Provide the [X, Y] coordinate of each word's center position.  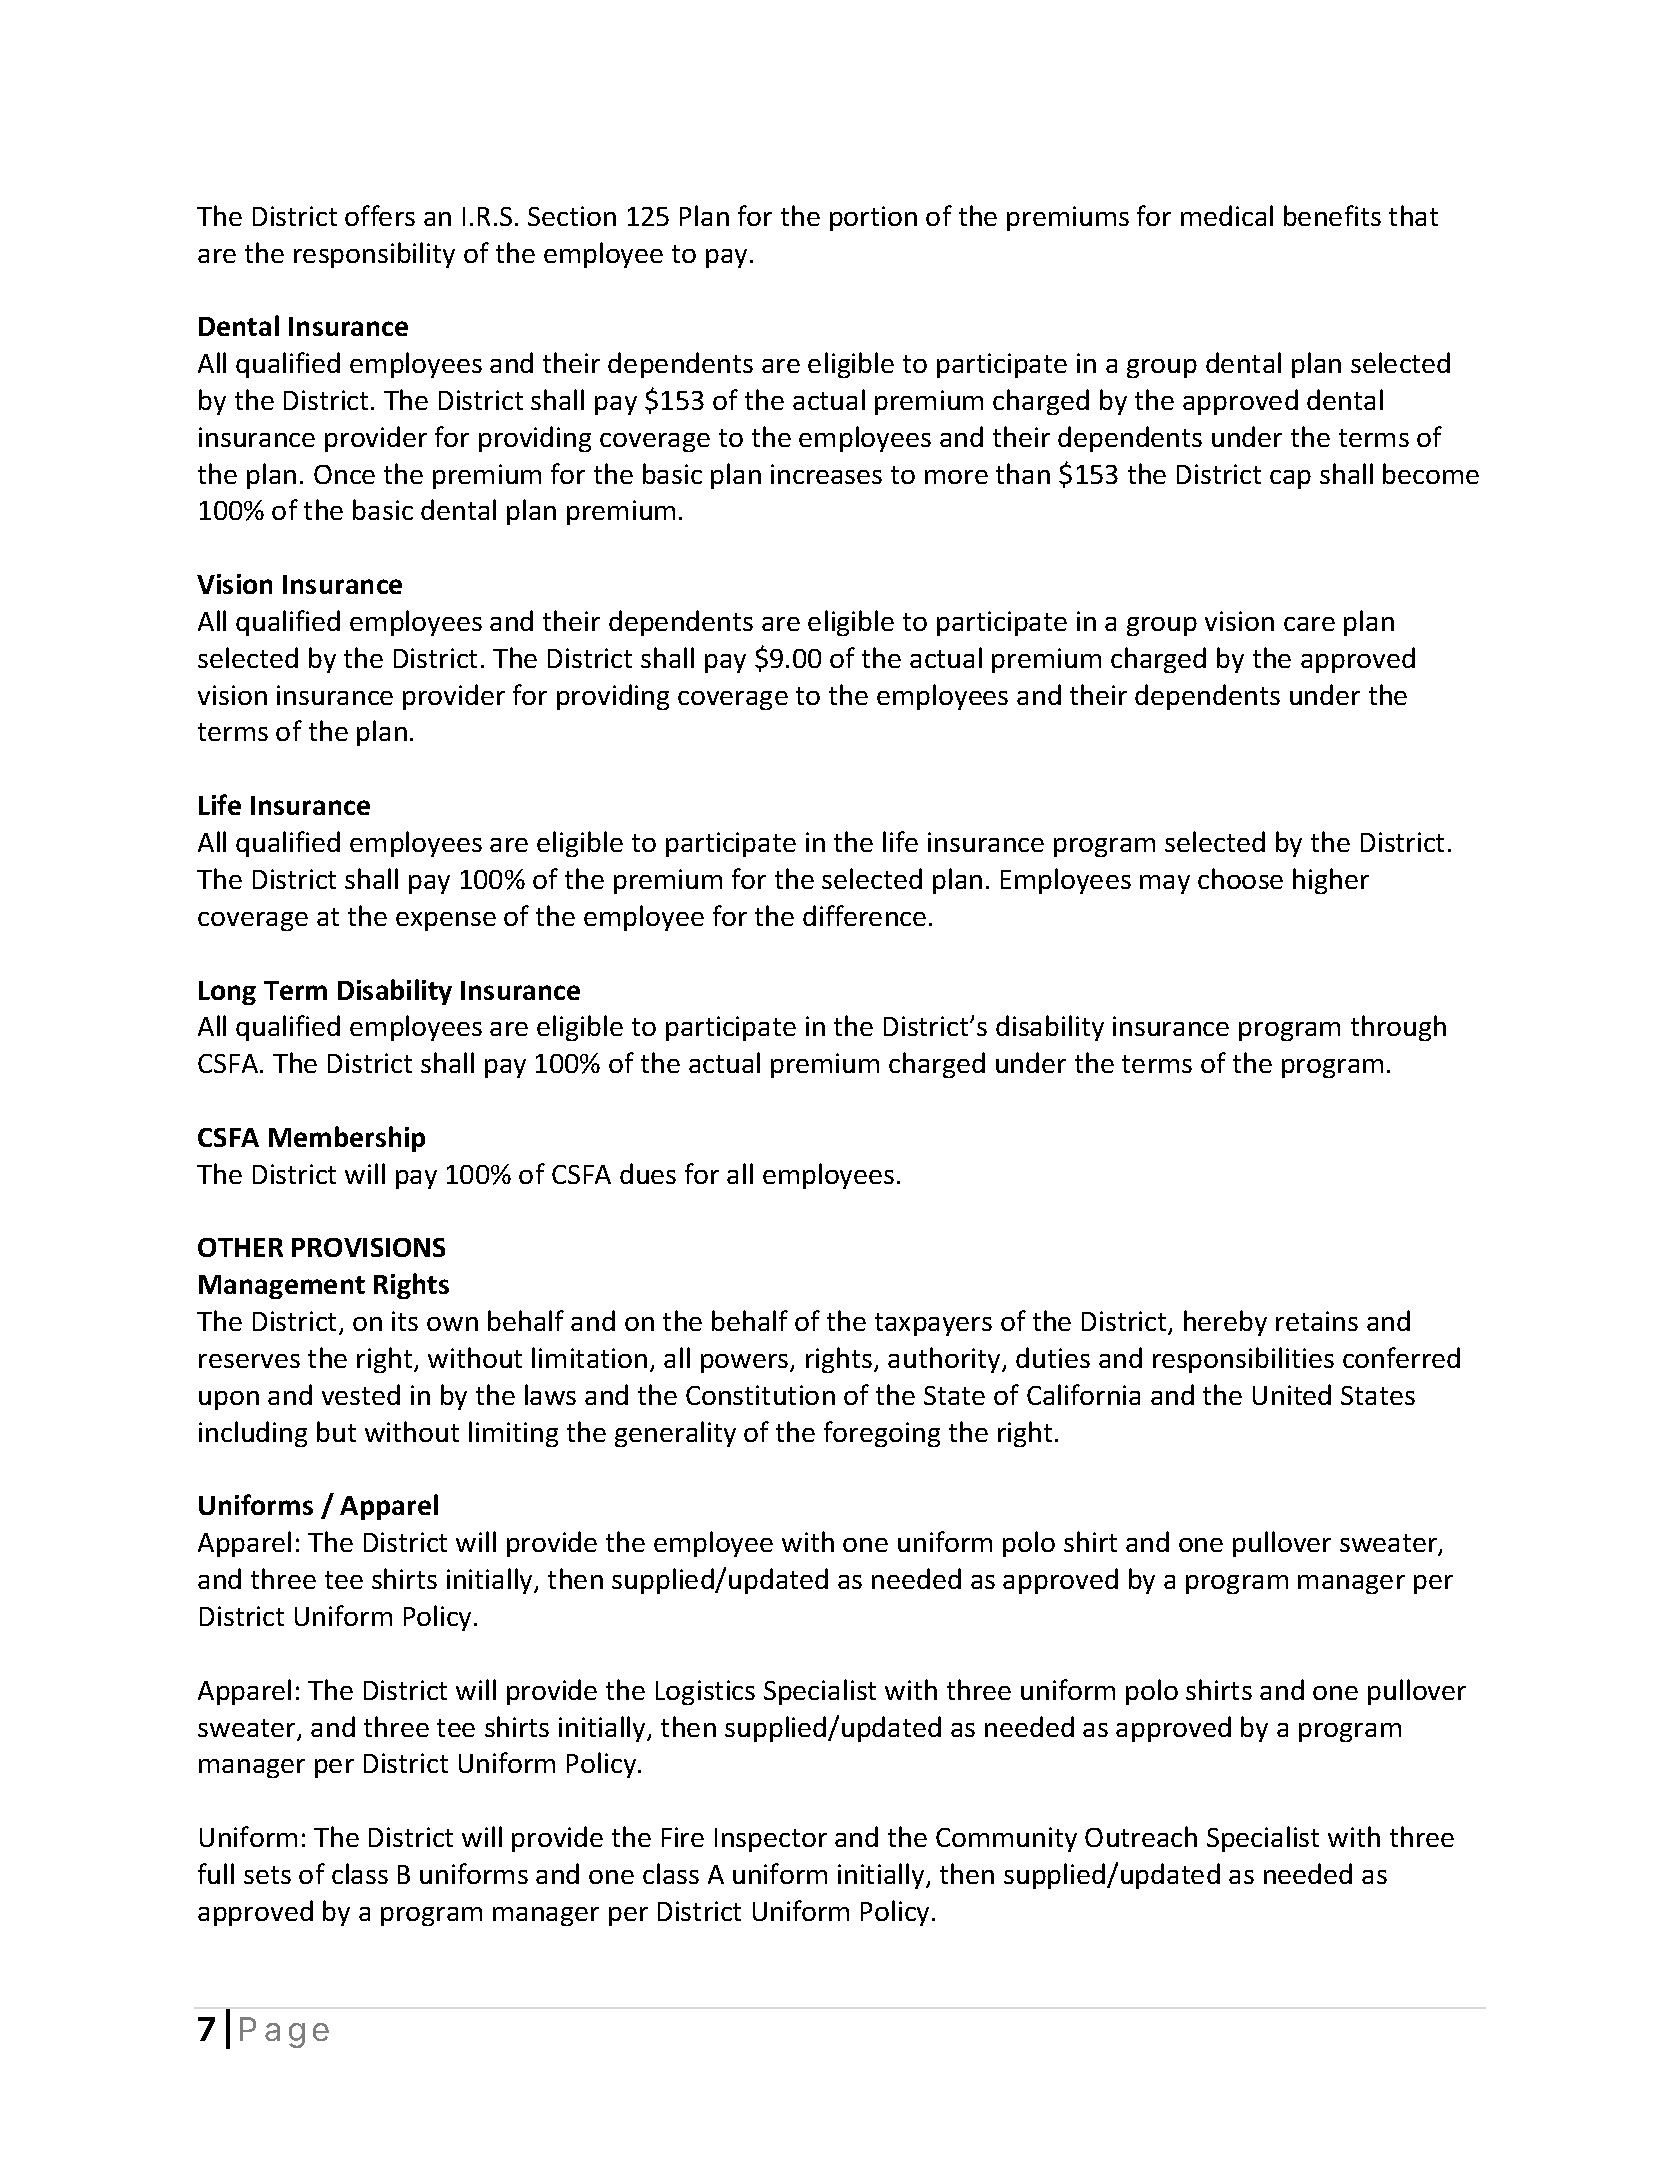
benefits [1332, 215]
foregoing [882, 1434]
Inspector [771, 1840]
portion [873, 218]
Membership [347, 1139]
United [1292, 1394]
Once [344, 474]
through [1398, 1028]
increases [826, 474]
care [1309, 624]
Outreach [1141, 1836]
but [336, 1431]
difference [864, 915]
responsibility [374, 255]
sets [267, 1875]
